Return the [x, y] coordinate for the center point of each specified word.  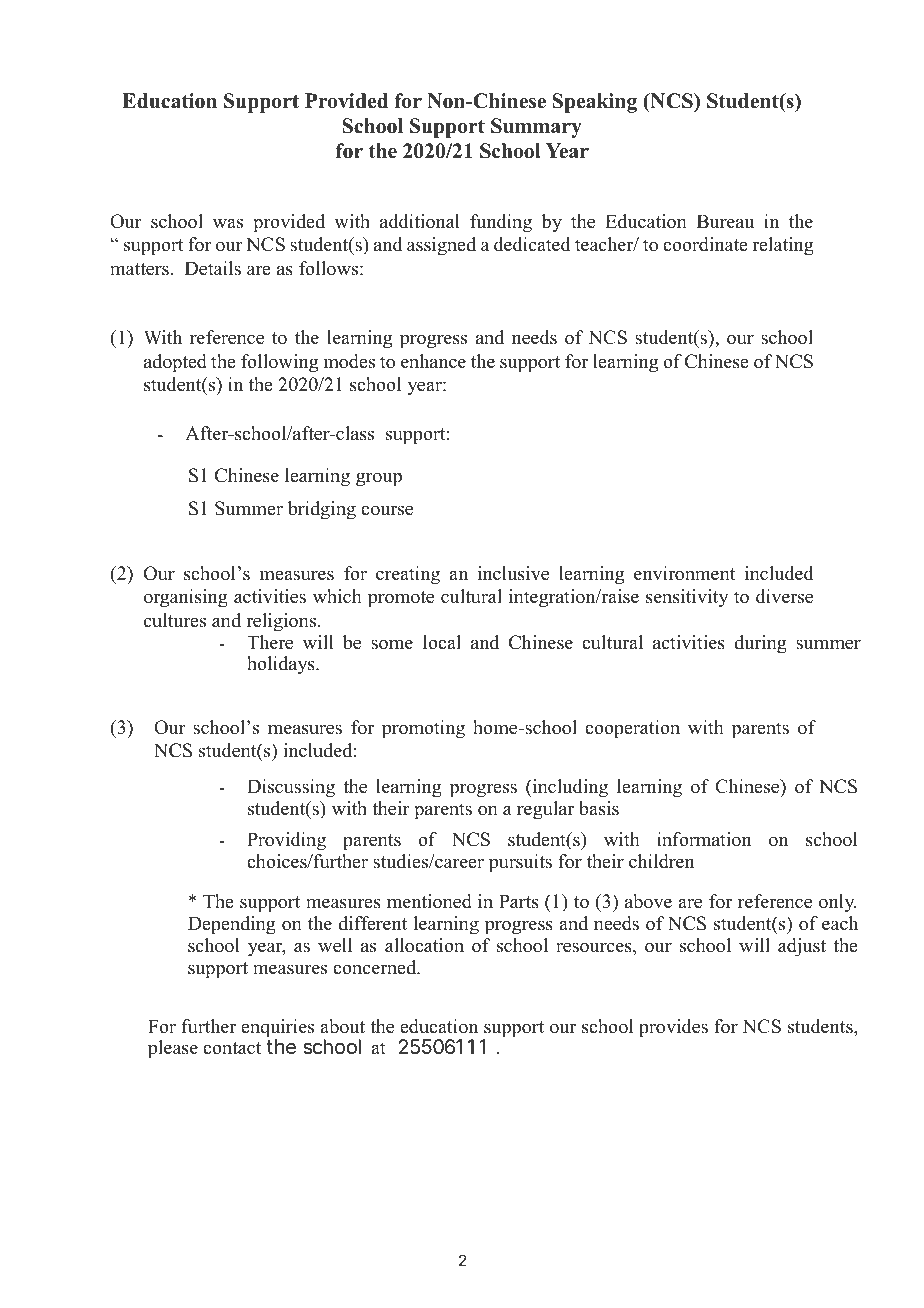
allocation [424, 945]
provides [673, 1028]
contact [232, 1048]
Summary [536, 128]
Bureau [725, 221]
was [228, 223]
